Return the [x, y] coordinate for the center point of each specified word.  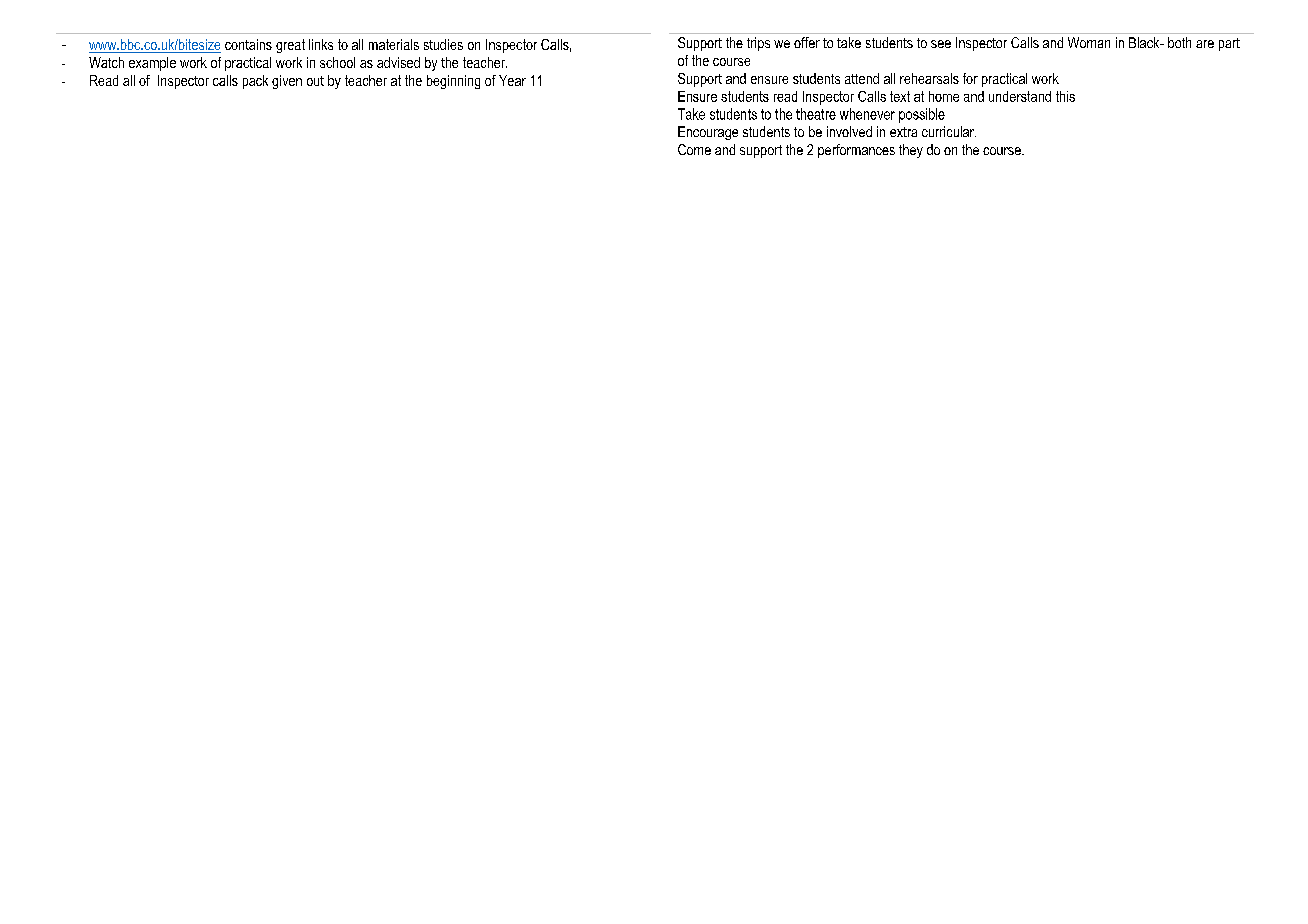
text [900, 96]
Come [694, 149]
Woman [1089, 42]
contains [248, 44]
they [911, 151]
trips [758, 44]
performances [856, 151]
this [1065, 96]
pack [255, 82]
